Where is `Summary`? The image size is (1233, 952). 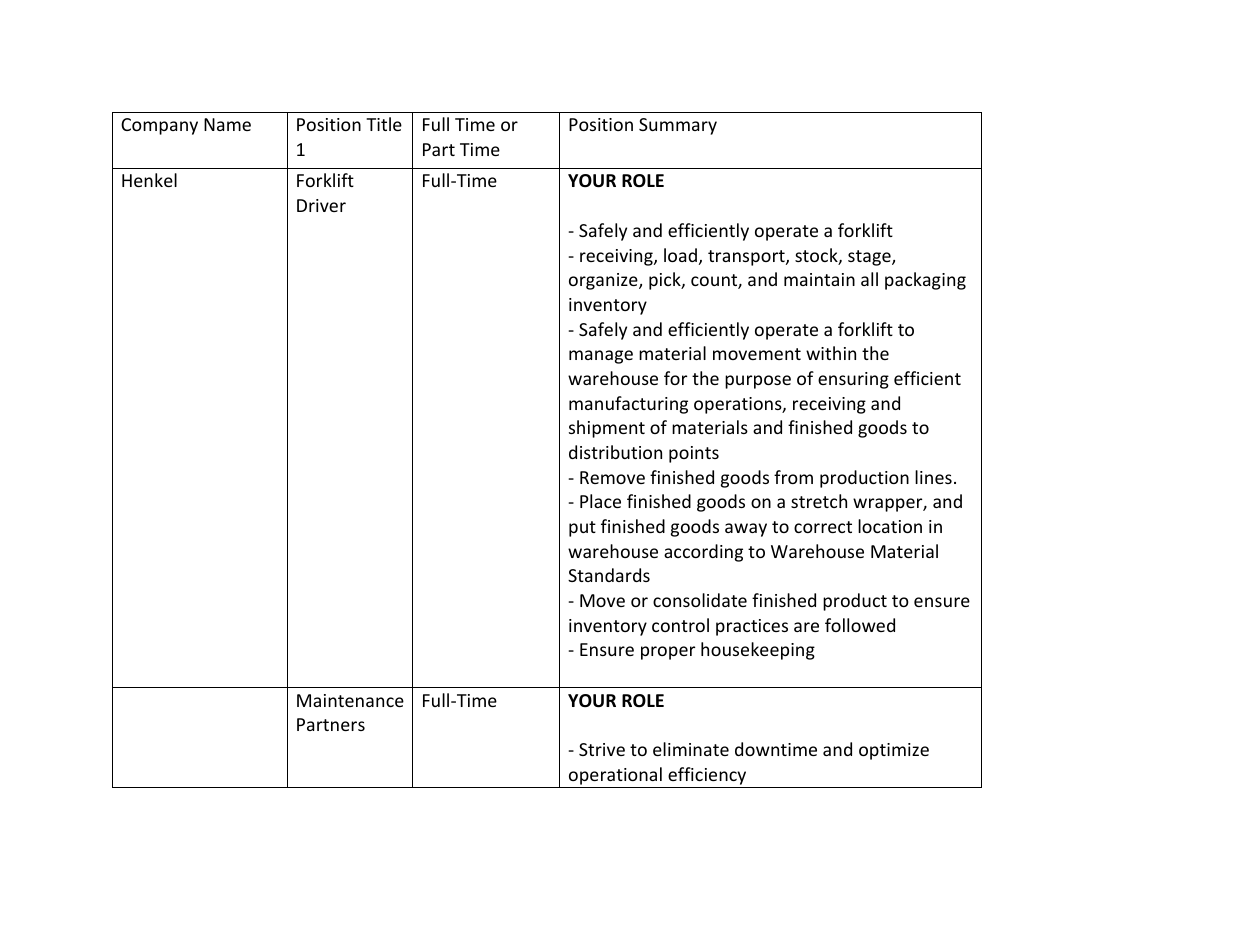
Summary is located at coordinates (678, 126).
